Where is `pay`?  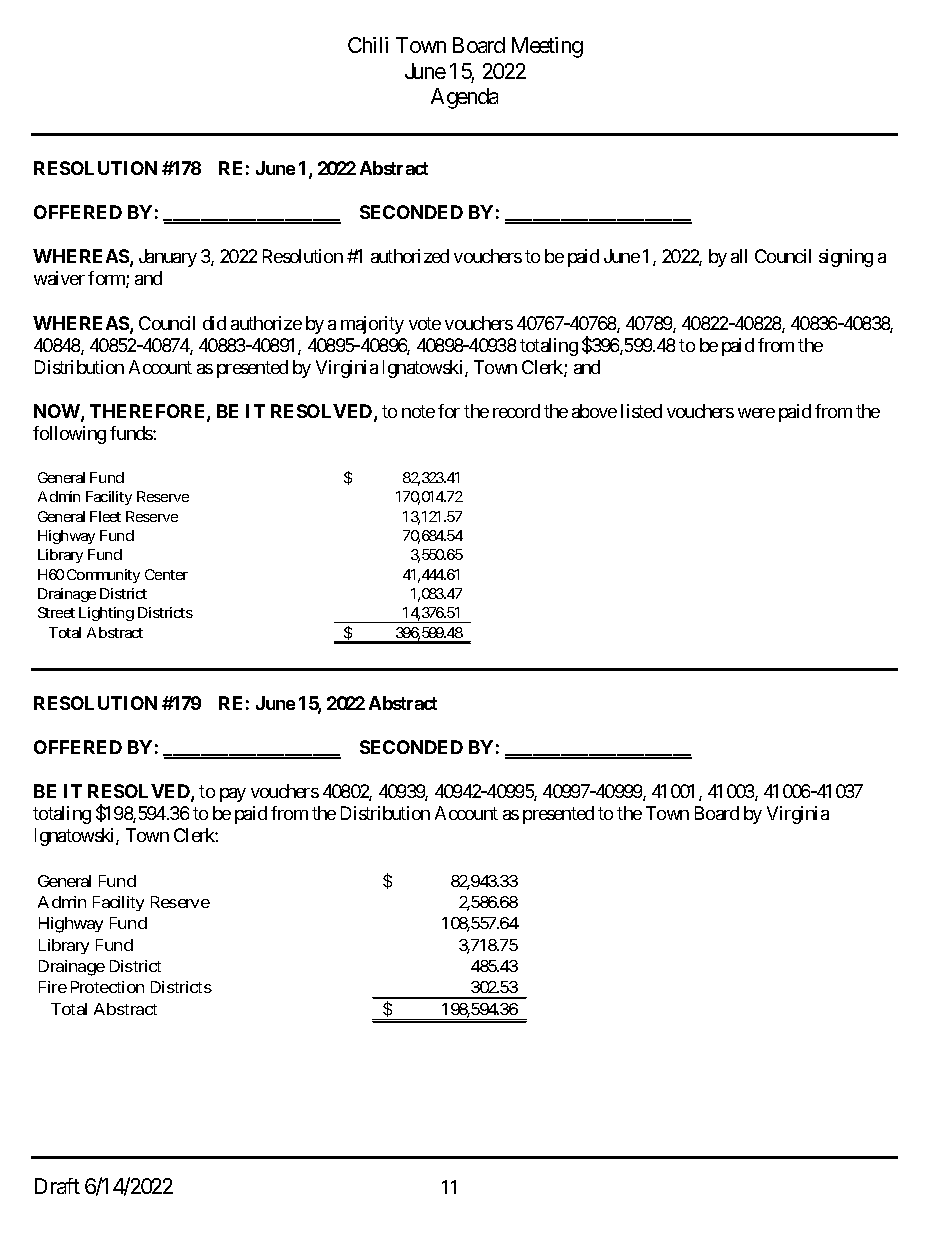
pay is located at coordinates (233, 795).
